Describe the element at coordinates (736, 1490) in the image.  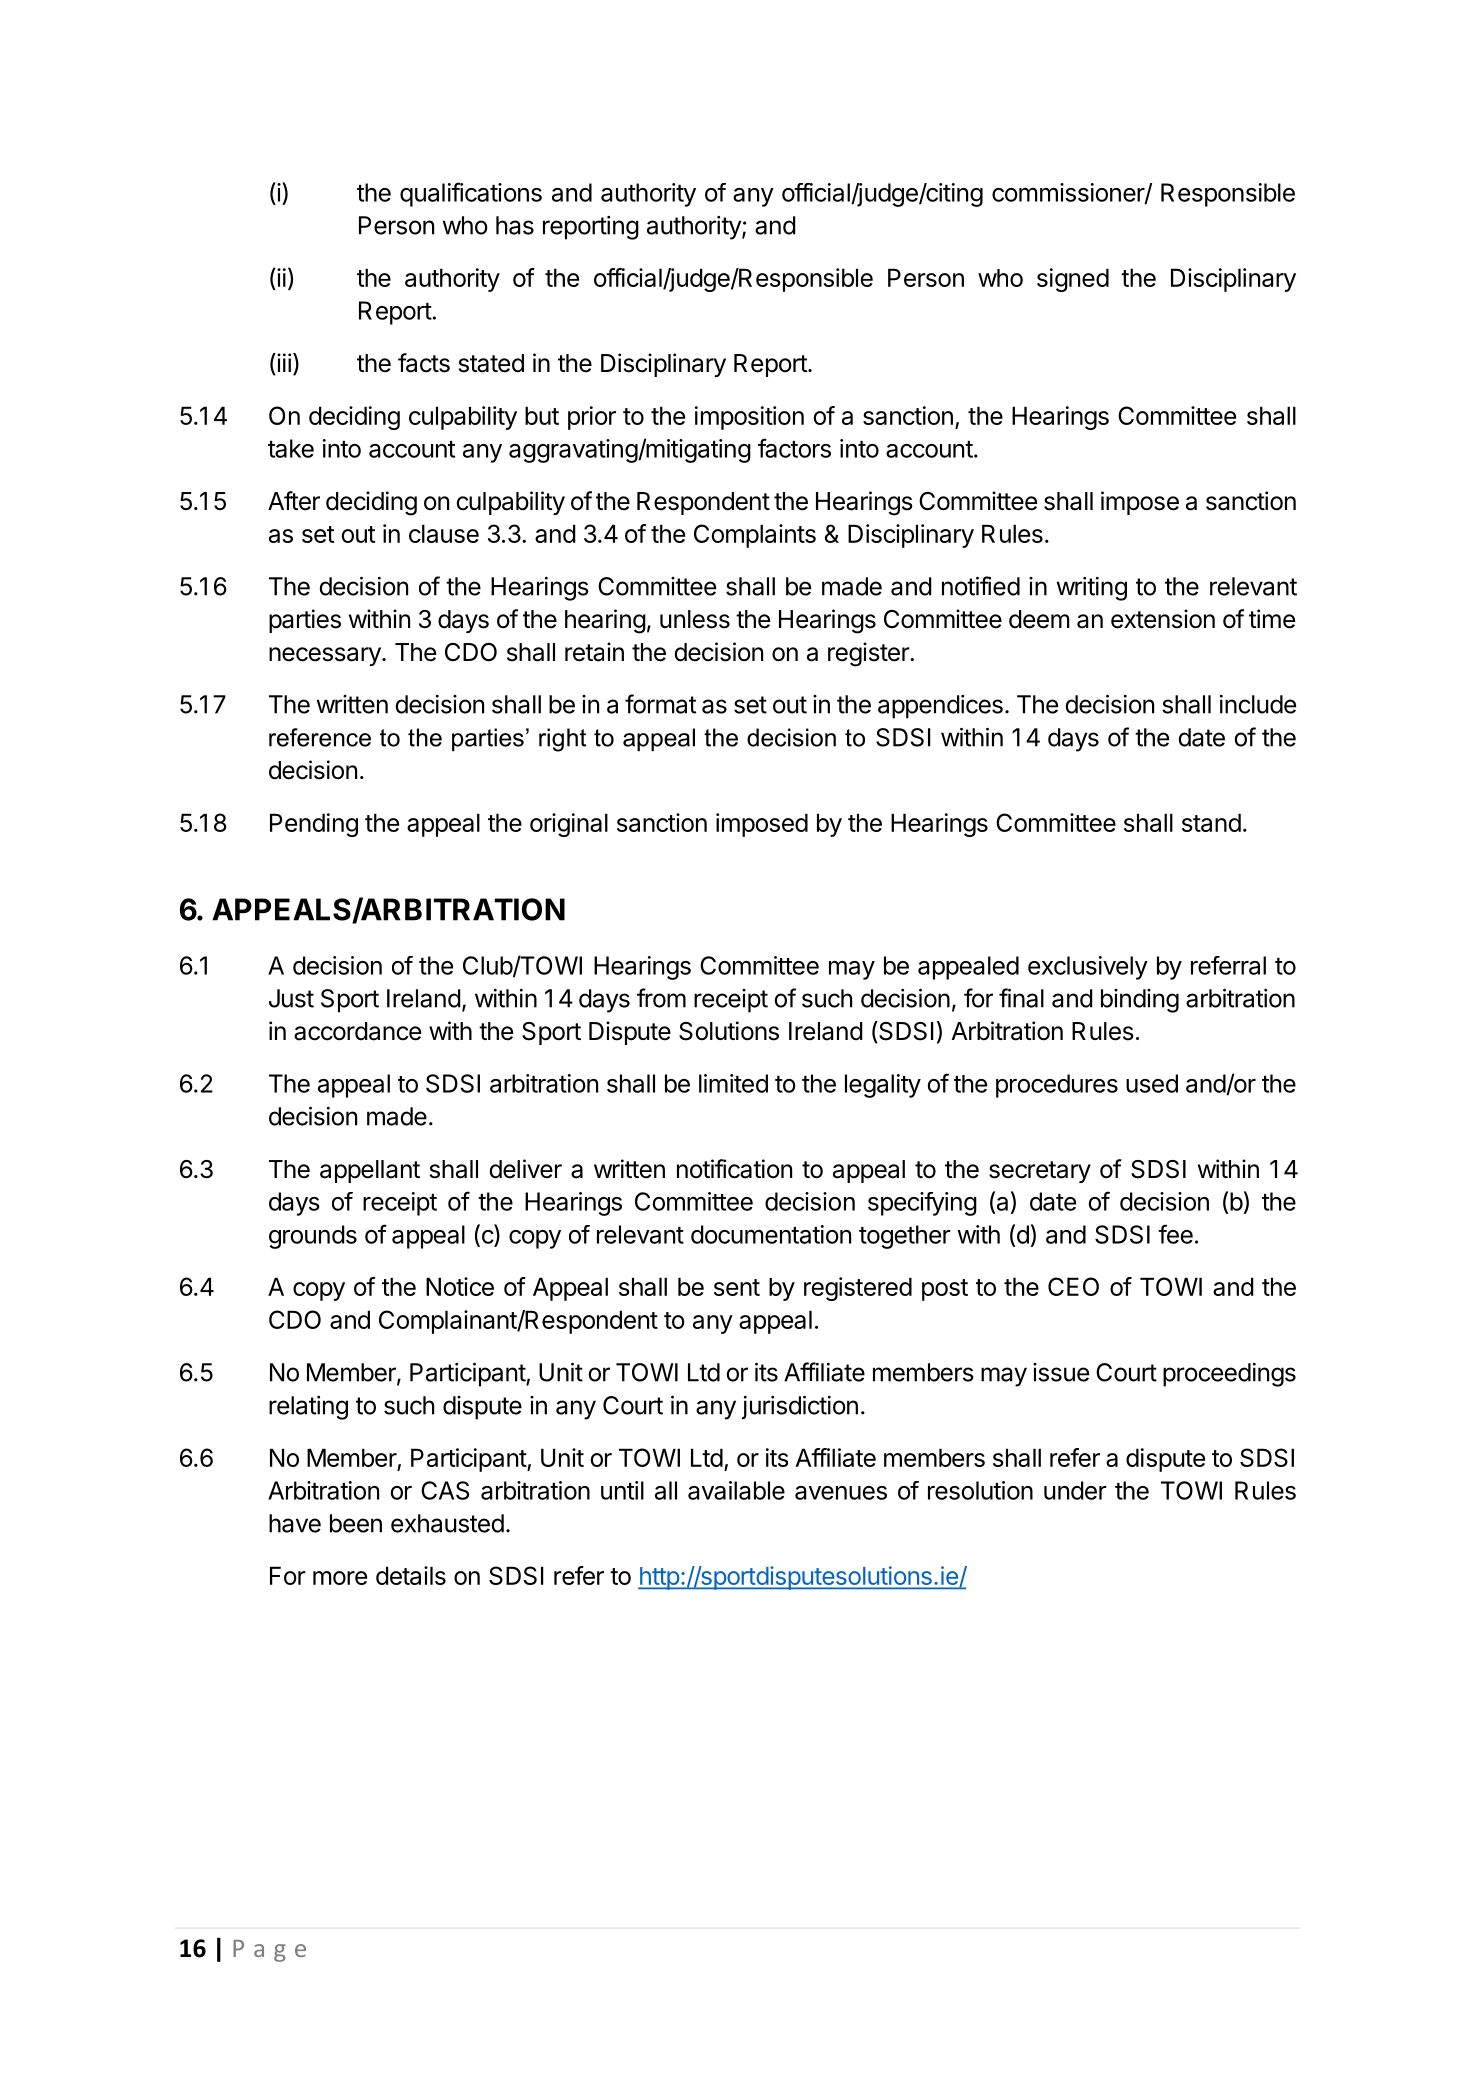
I see `available` at that location.
